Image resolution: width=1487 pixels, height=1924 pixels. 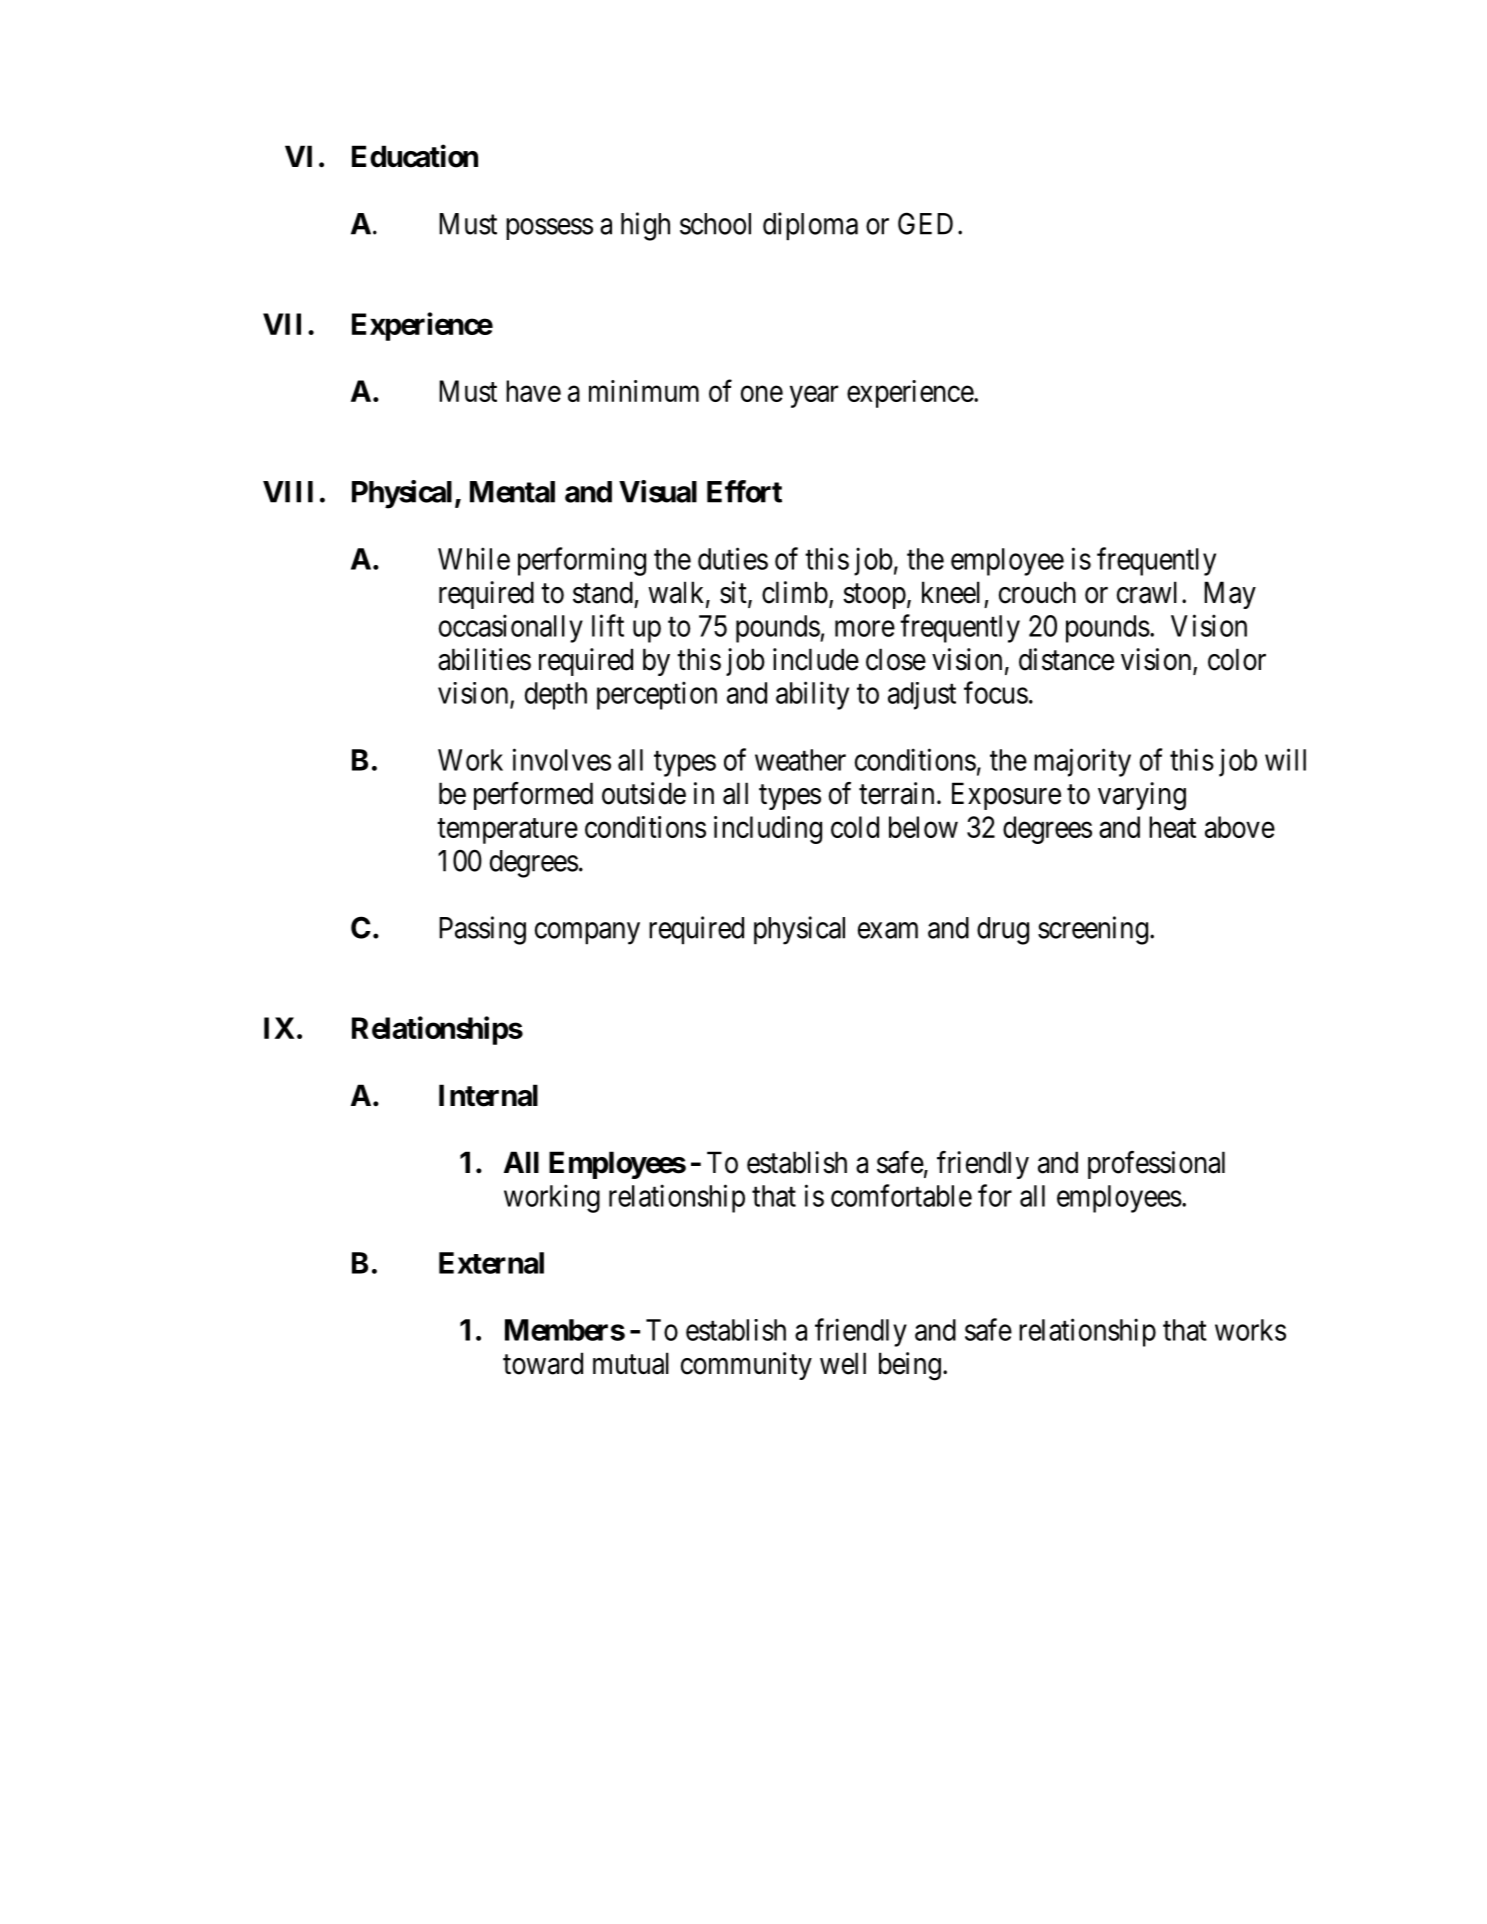 What do you see at coordinates (746, 1366) in the document?
I see `community` at bounding box center [746, 1366].
